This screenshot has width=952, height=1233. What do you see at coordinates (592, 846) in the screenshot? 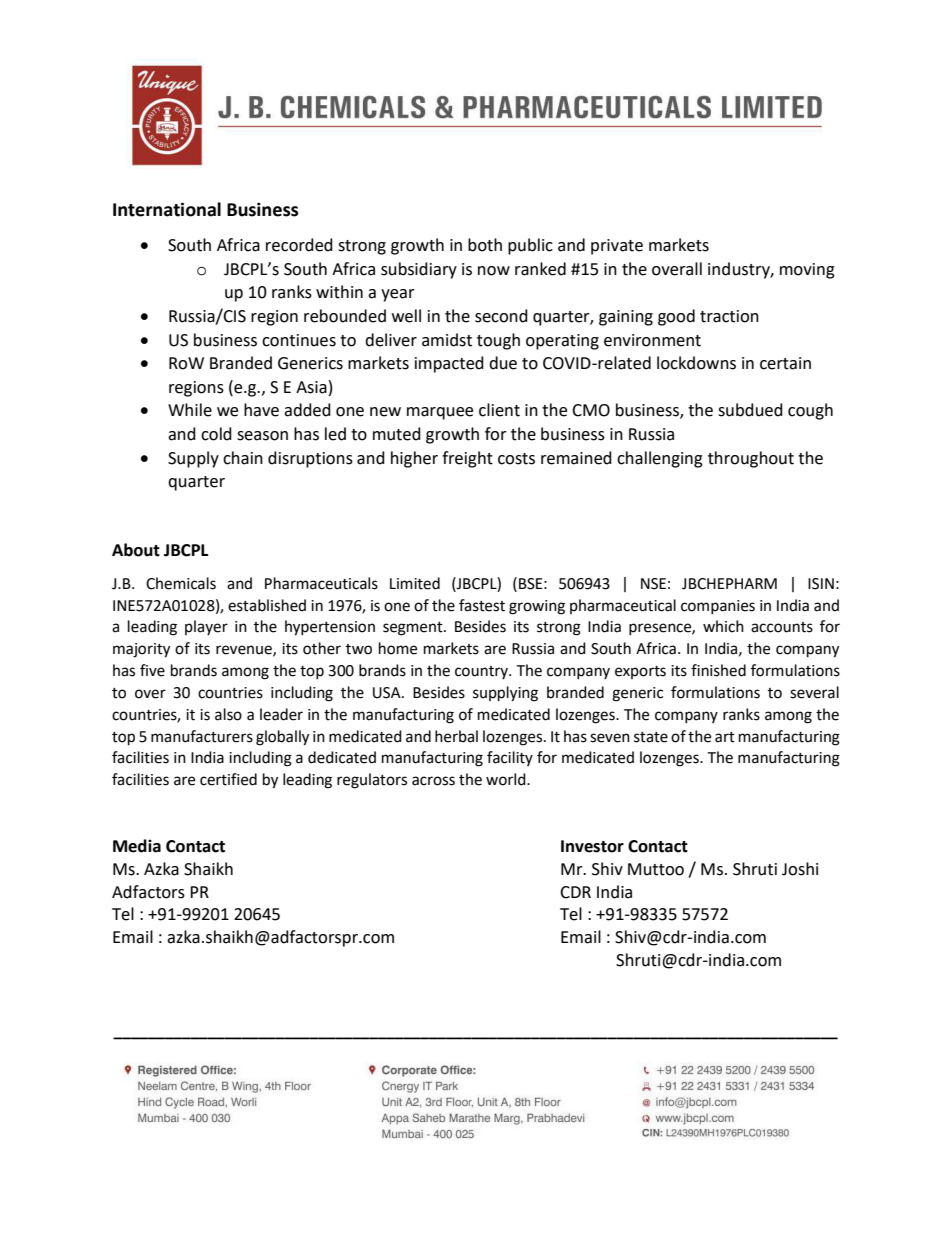
I see `Investor` at bounding box center [592, 846].
